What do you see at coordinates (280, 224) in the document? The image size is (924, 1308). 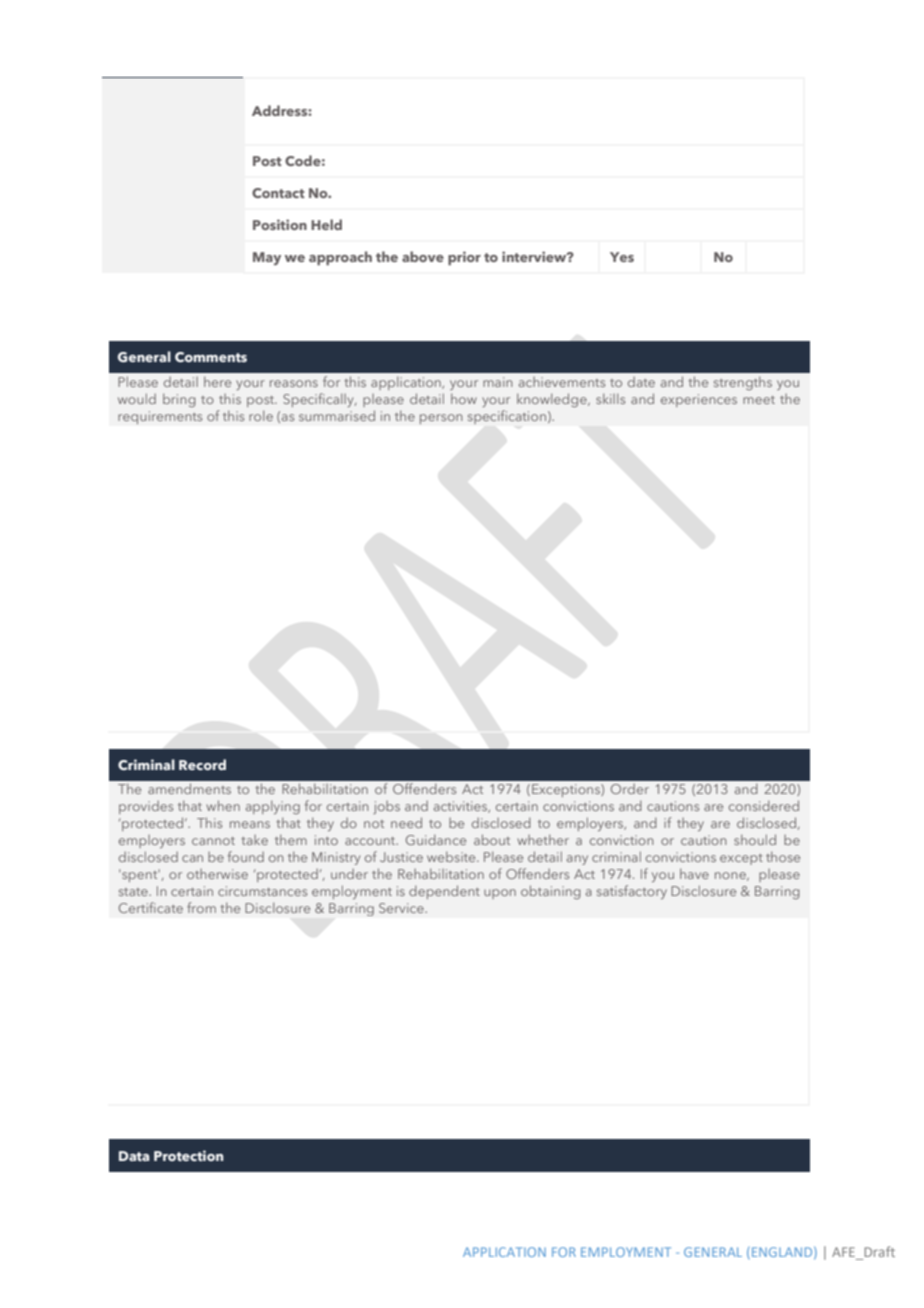 I see `Position` at bounding box center [280, 224].
